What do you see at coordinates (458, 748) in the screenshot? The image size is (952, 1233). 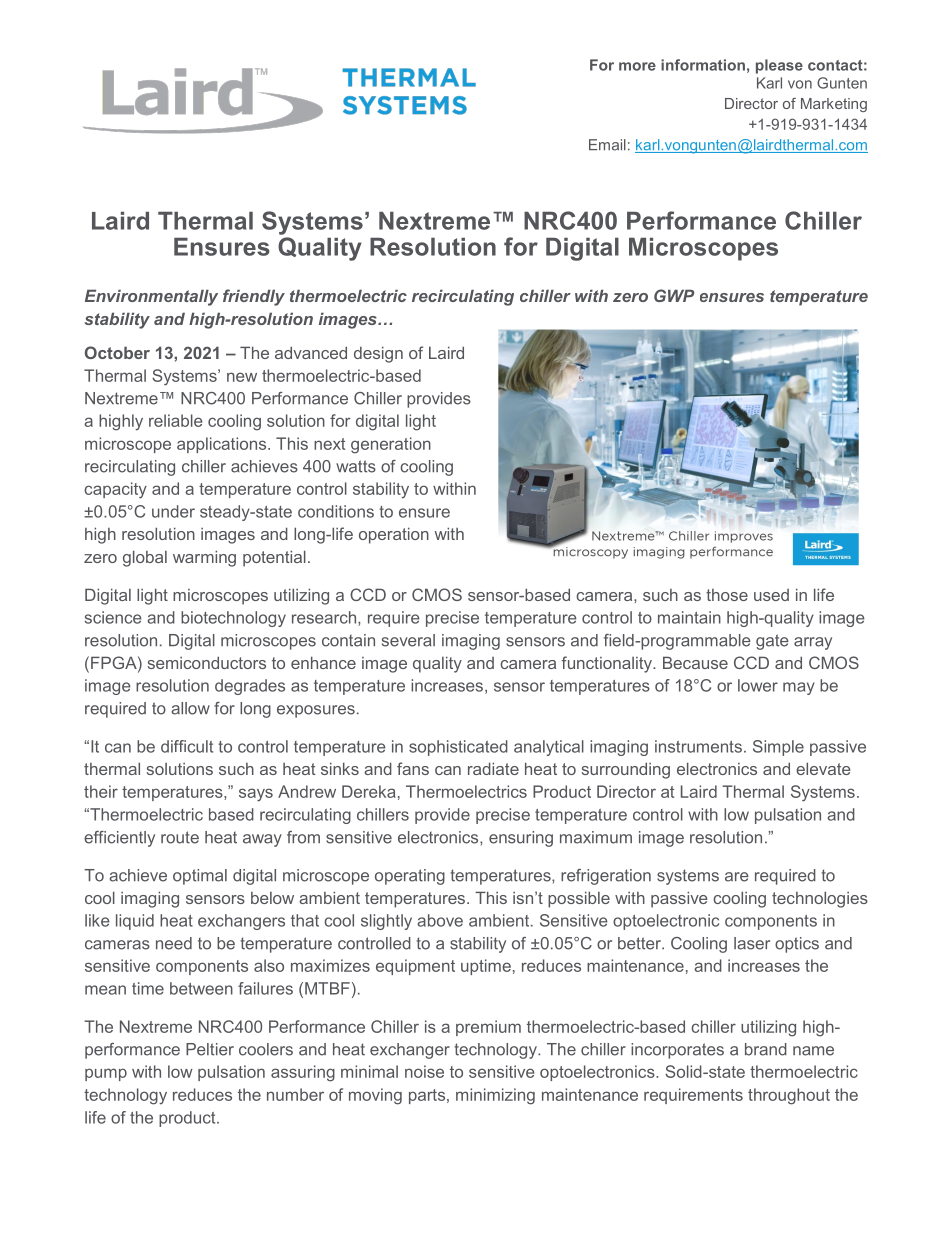 I see `sophisticated` at bounding box center [458, 748].
